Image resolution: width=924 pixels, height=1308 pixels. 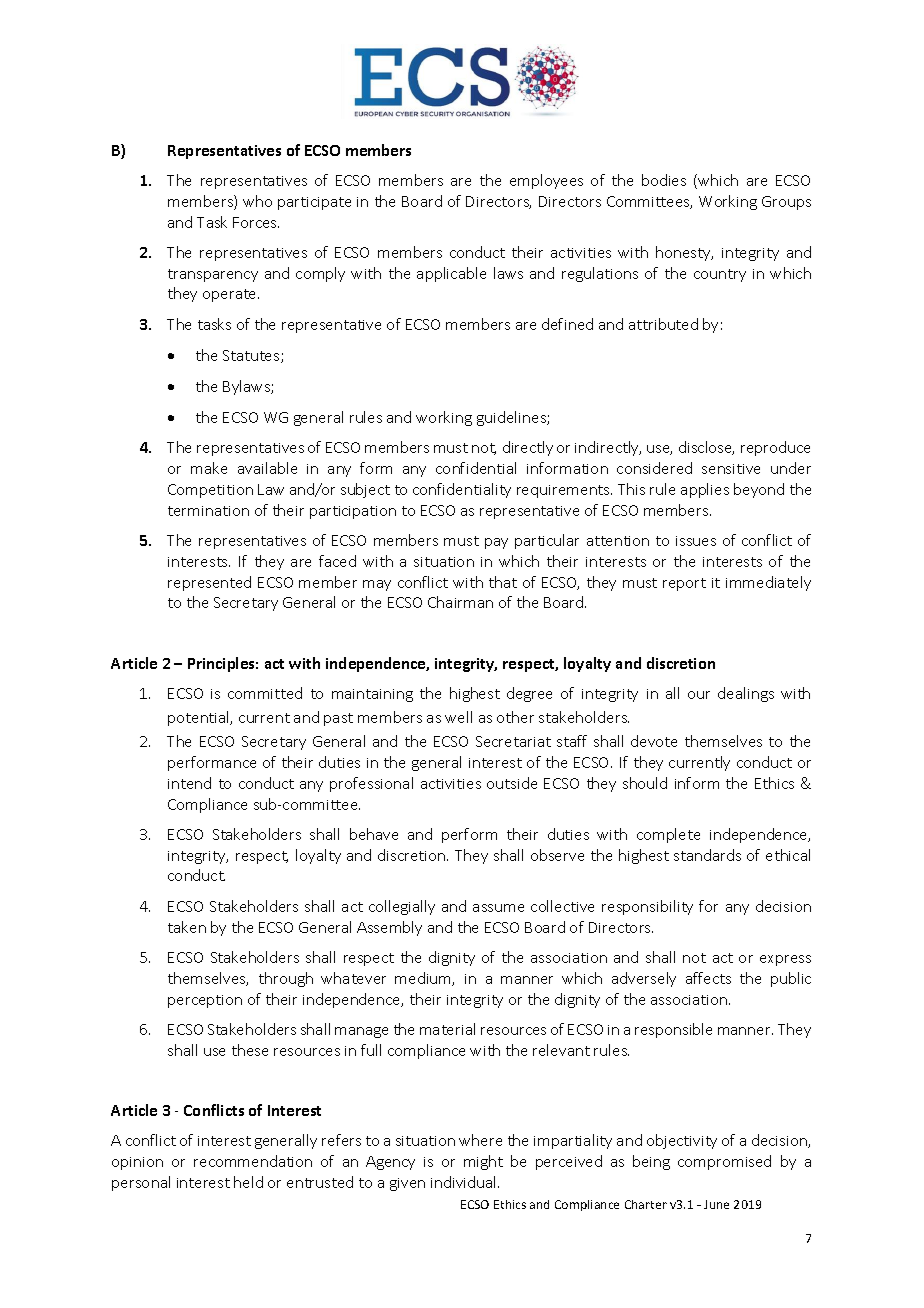 I want to click on assume, so click(x=498, y=908).
